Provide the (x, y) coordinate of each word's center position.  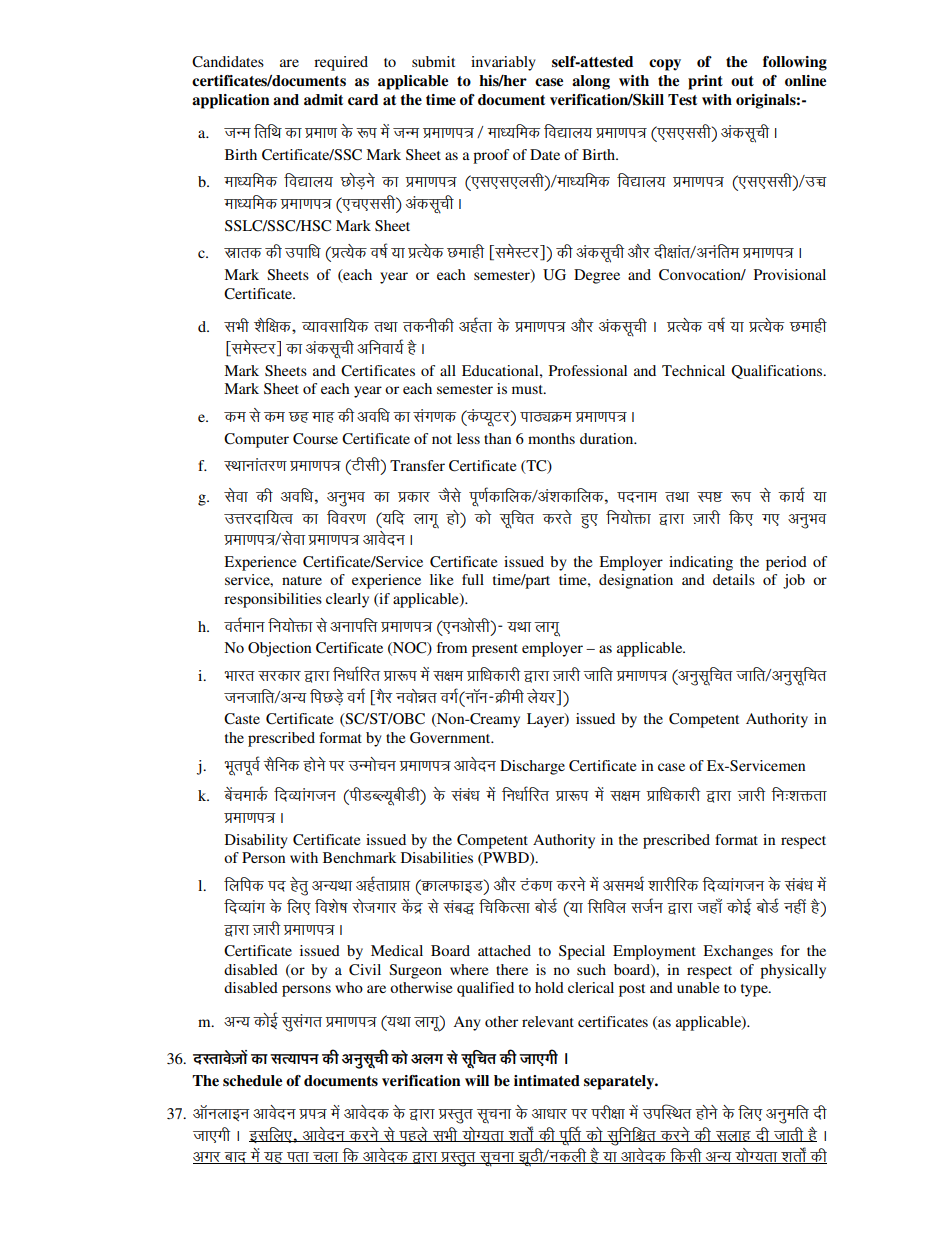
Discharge (532, 767)
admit (323, 99)
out (742, 81)
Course (315, 439)
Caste (242, 719)
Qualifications (778, 372)
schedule (252, 1081)
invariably (503, 63)
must (528, 389)
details (734, 579)
